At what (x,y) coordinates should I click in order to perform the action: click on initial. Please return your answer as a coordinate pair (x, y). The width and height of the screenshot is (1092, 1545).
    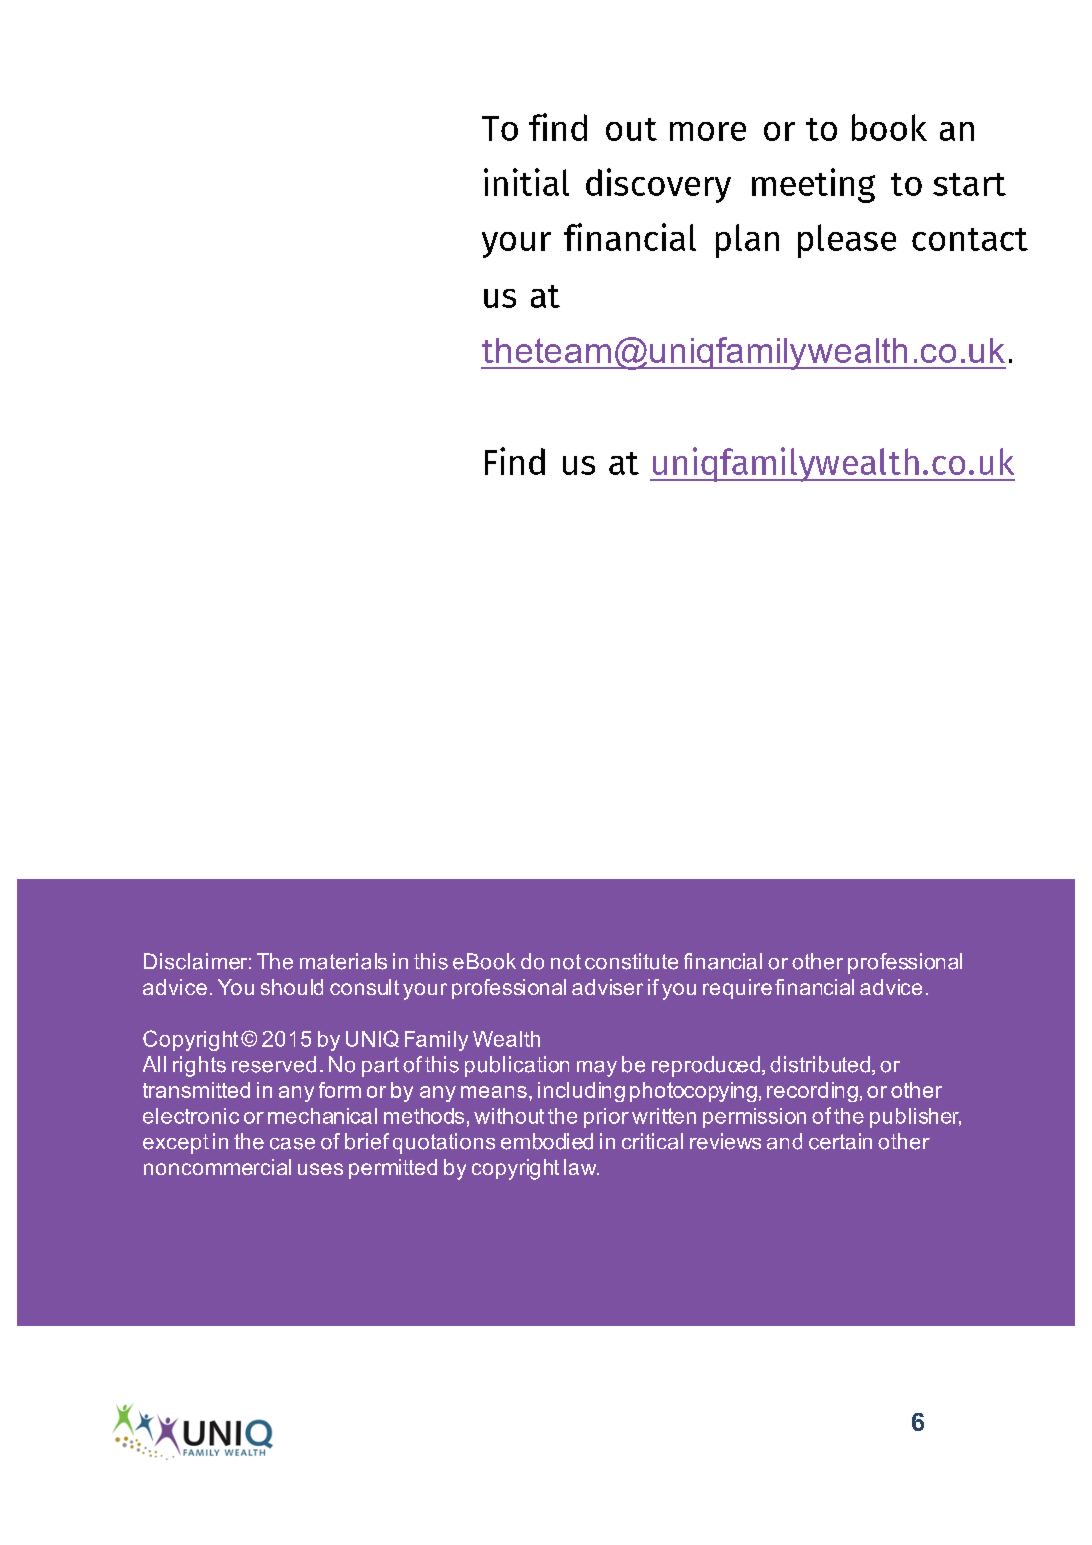
    Looking at the image, I should click on (526, 182).
